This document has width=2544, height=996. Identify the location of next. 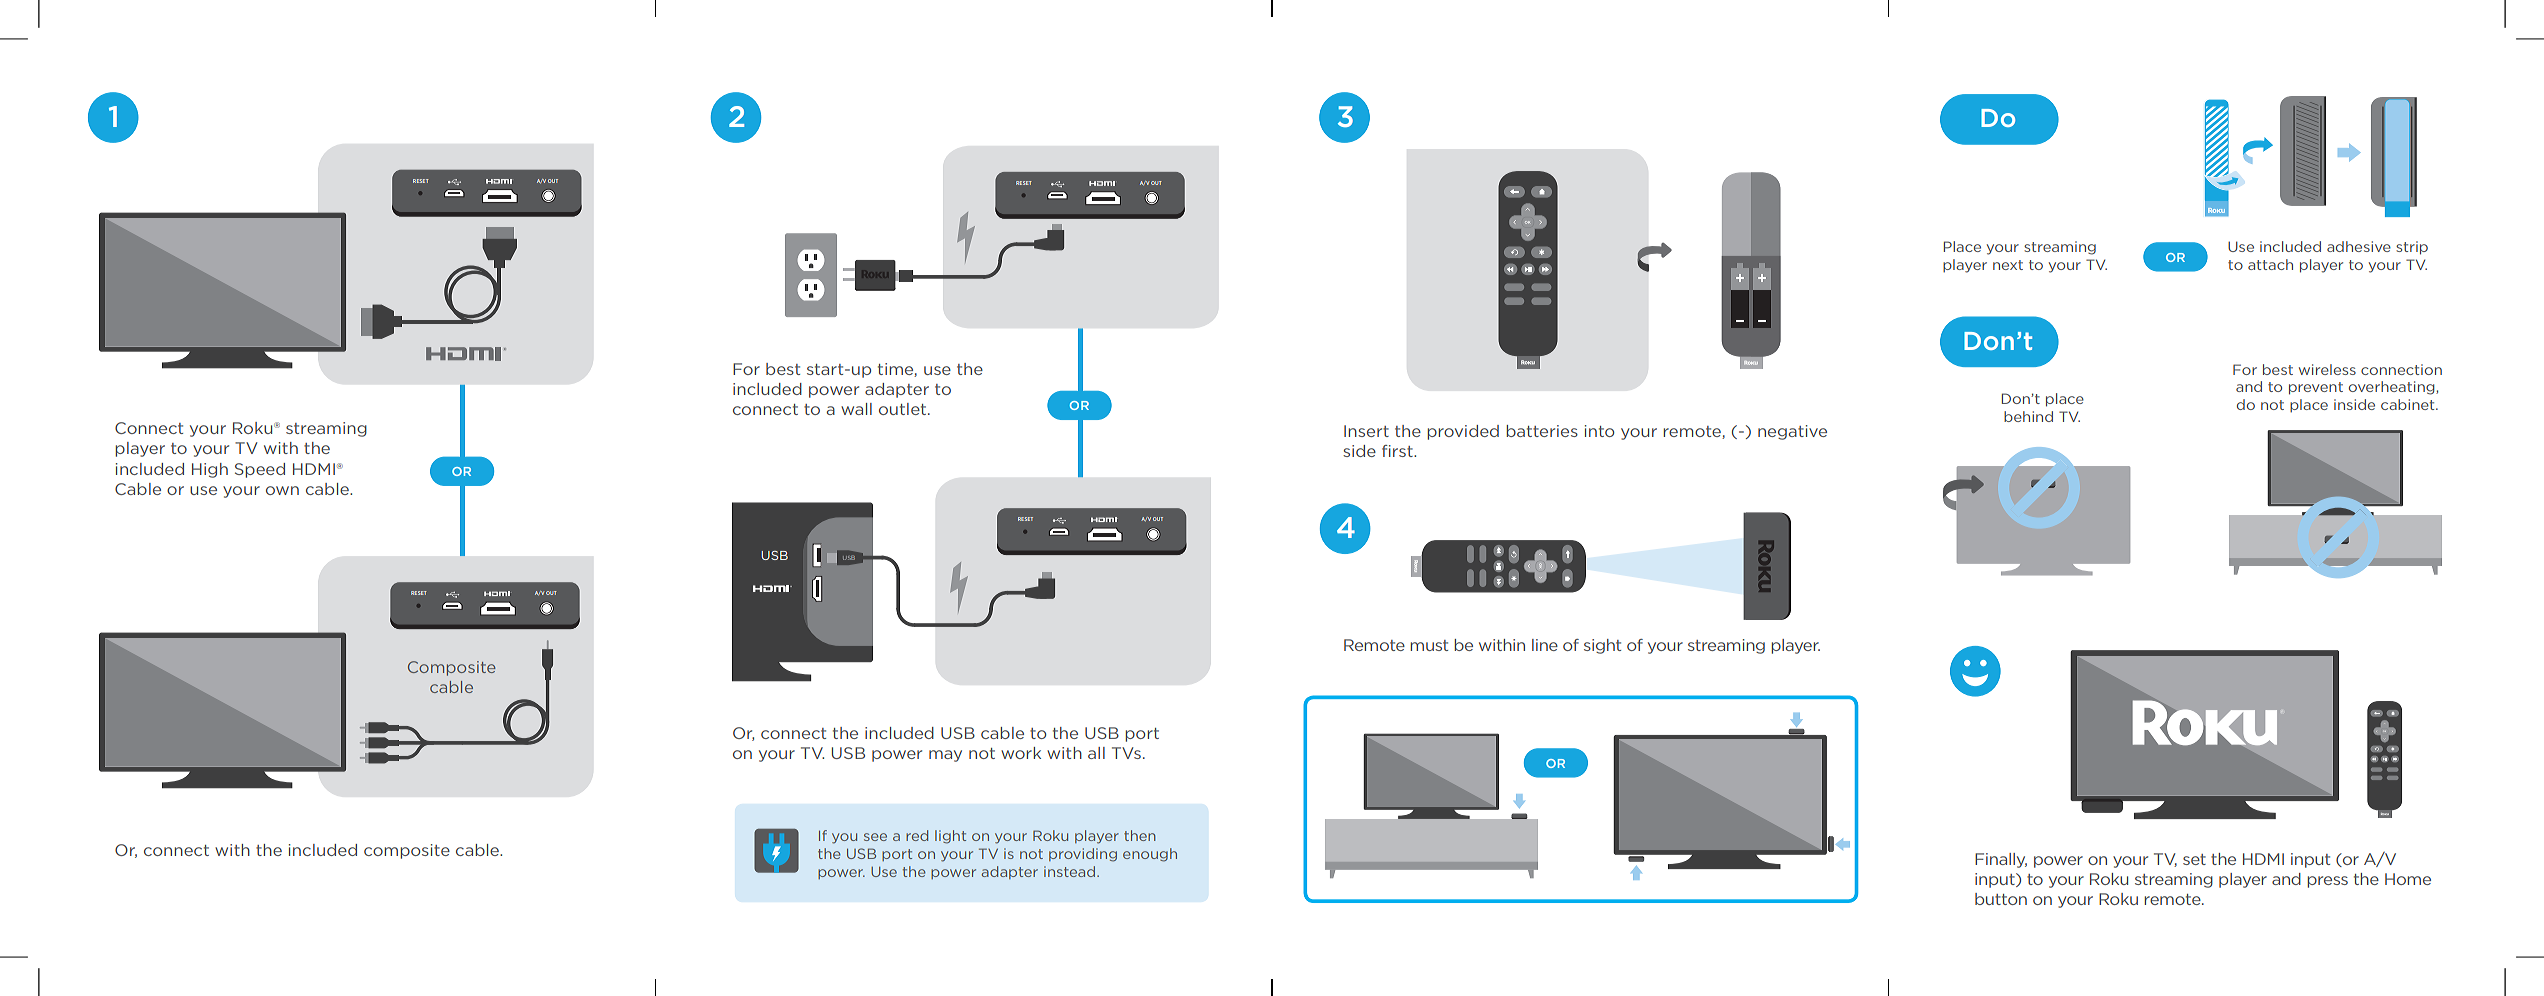
(2008, 265).
